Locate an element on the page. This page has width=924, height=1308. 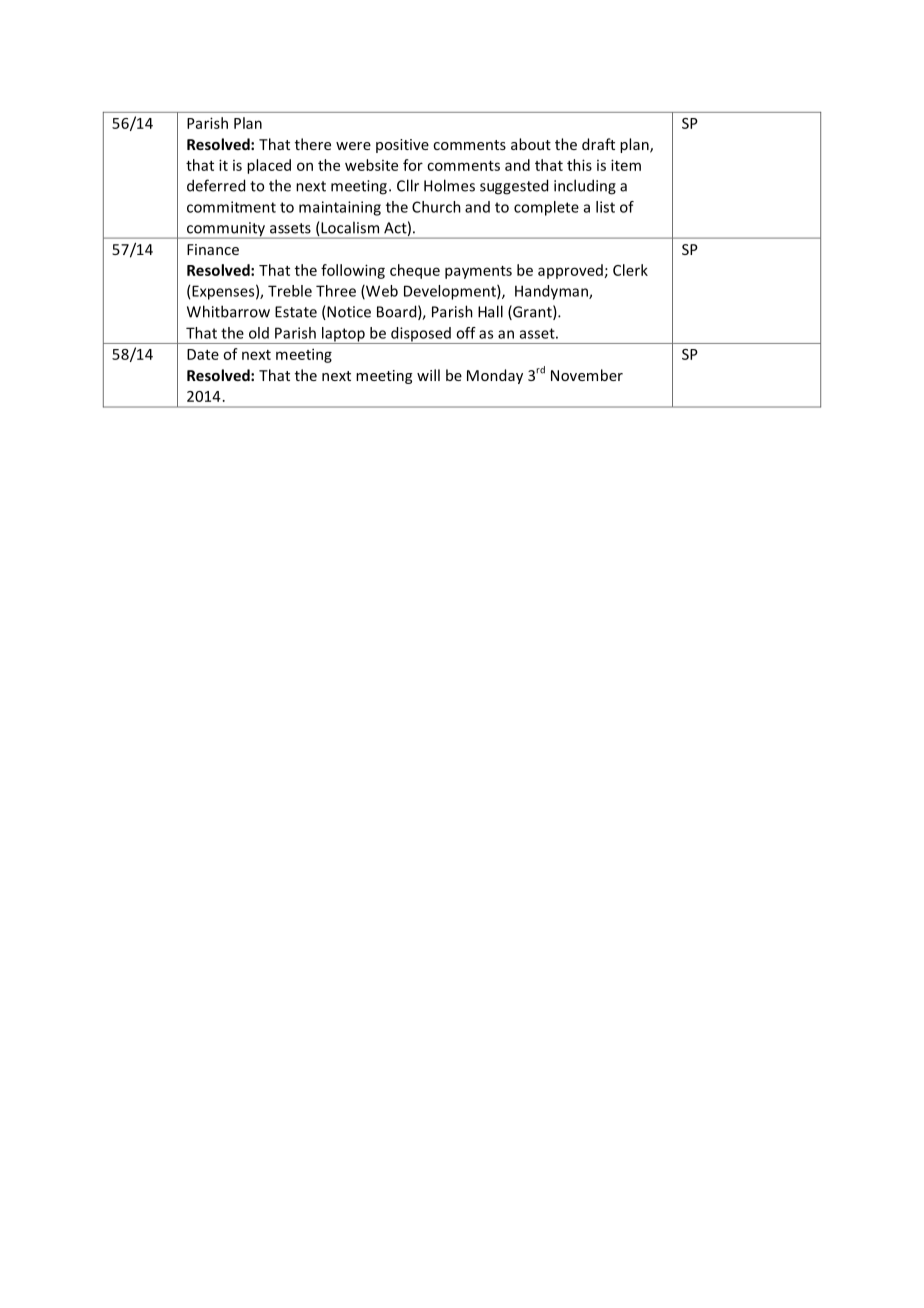
draft is located at coordinates (598, 144).
